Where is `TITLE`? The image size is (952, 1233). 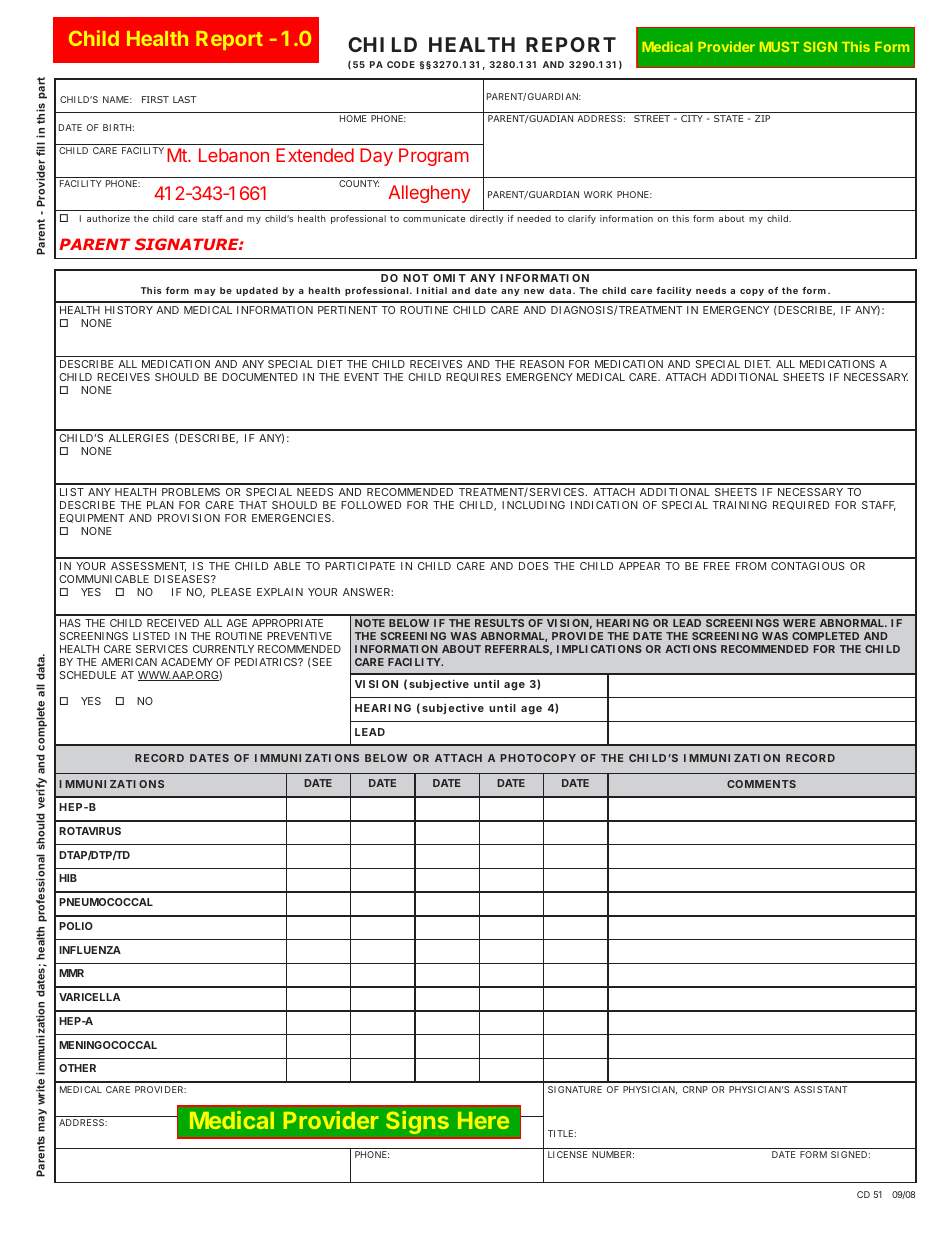
TITLE is located at coordinates (560, 1133).
